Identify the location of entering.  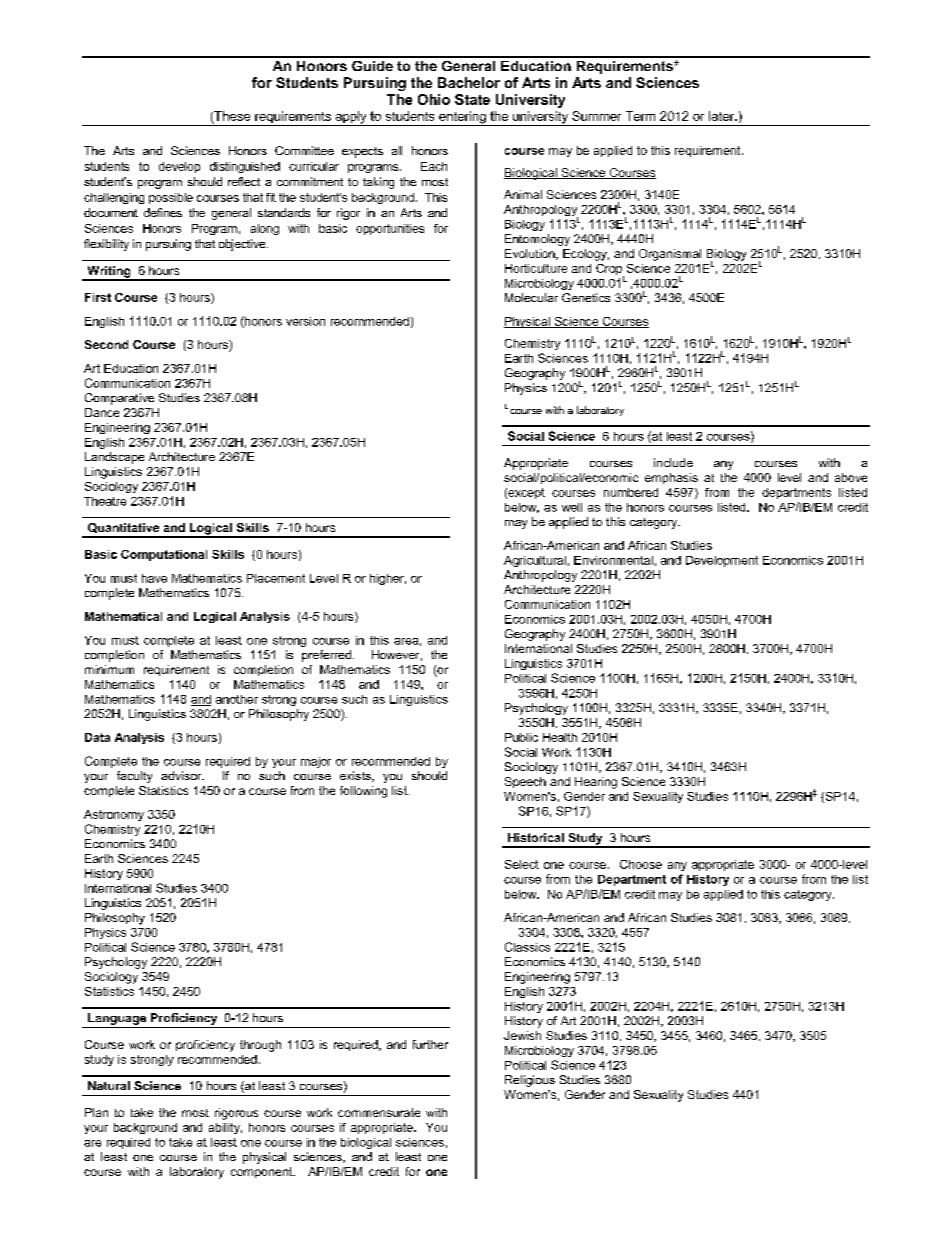
(462, 118).
